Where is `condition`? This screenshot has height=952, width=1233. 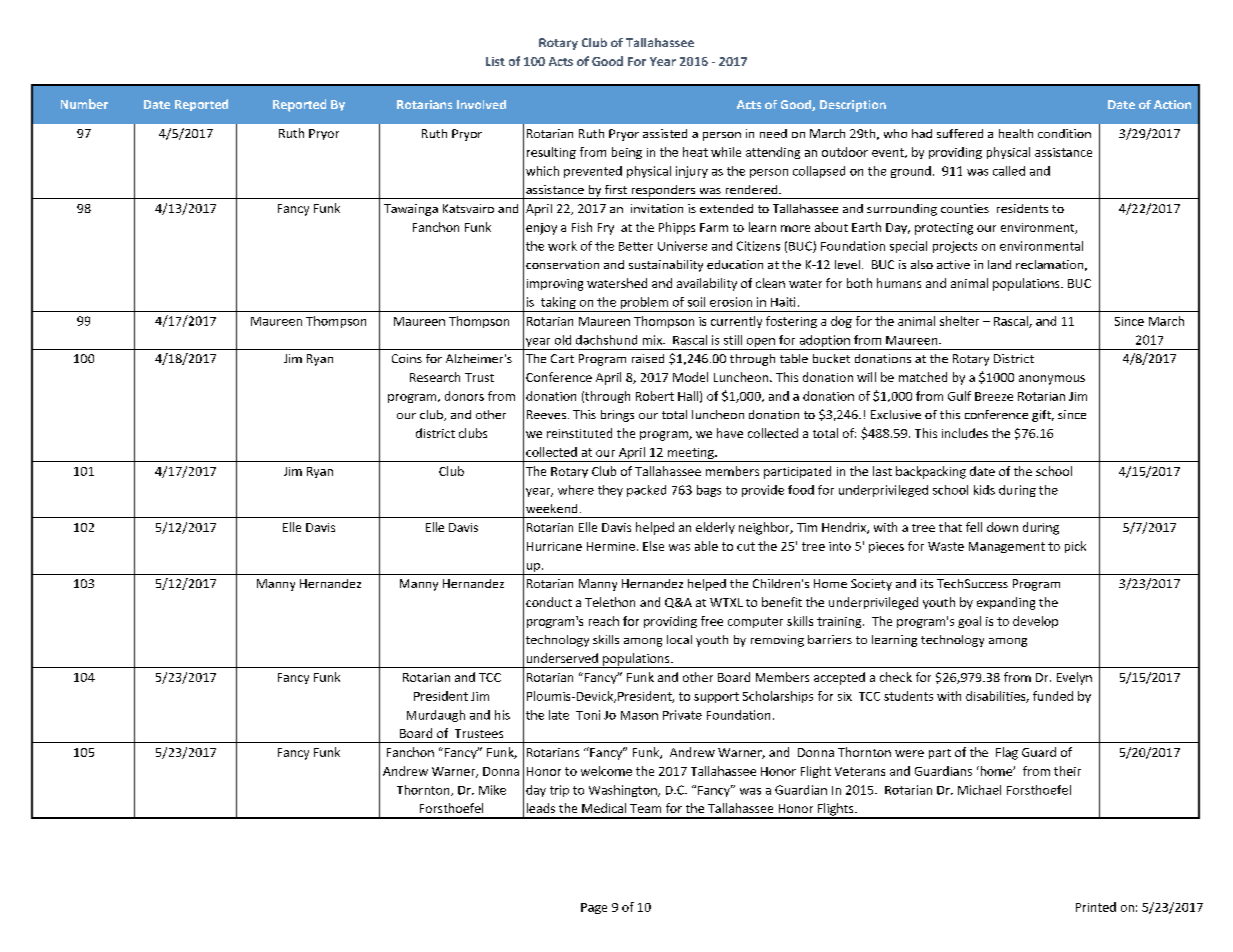
condition is located at coordinates (1064, 133).
